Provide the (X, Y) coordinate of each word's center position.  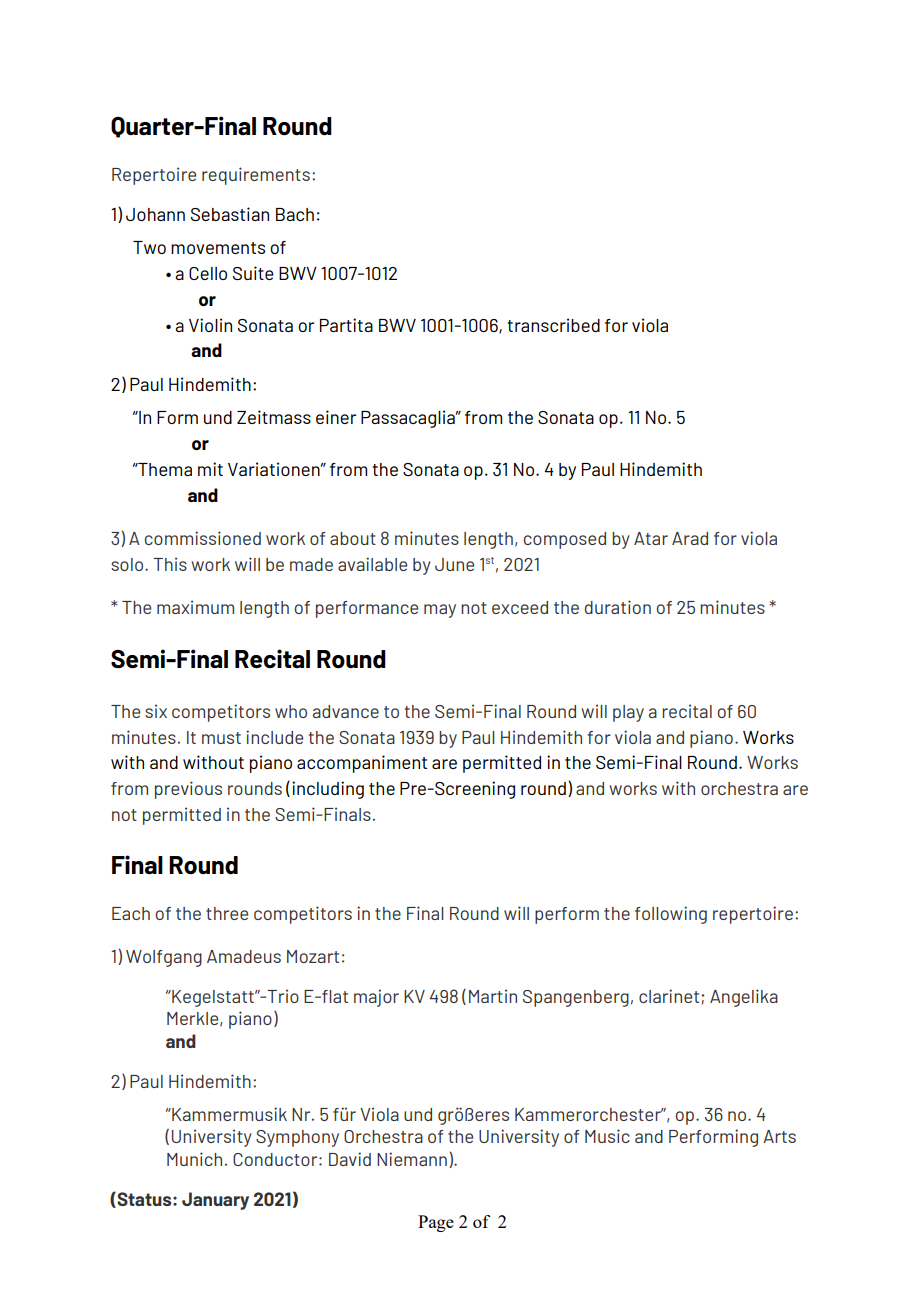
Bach (295, 214)
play (628, 713)
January (215, 1201)
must (221, 738)
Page (436, 1223)
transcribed (553, 325)
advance (346, 711)
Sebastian (230, 214)
